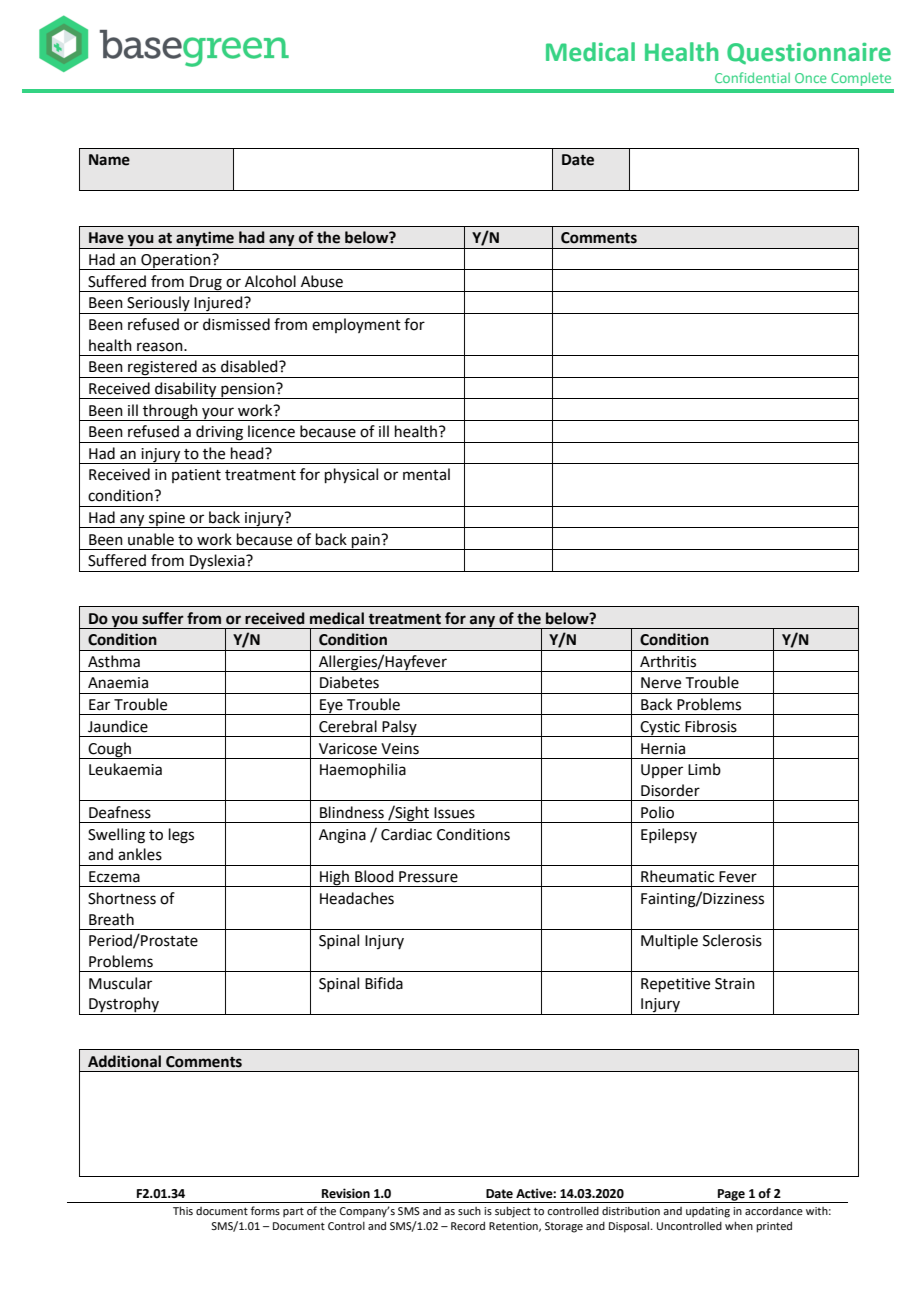  Describe the element at coordinates (469, 1211) in the screenshot. I see `such` at that location.
